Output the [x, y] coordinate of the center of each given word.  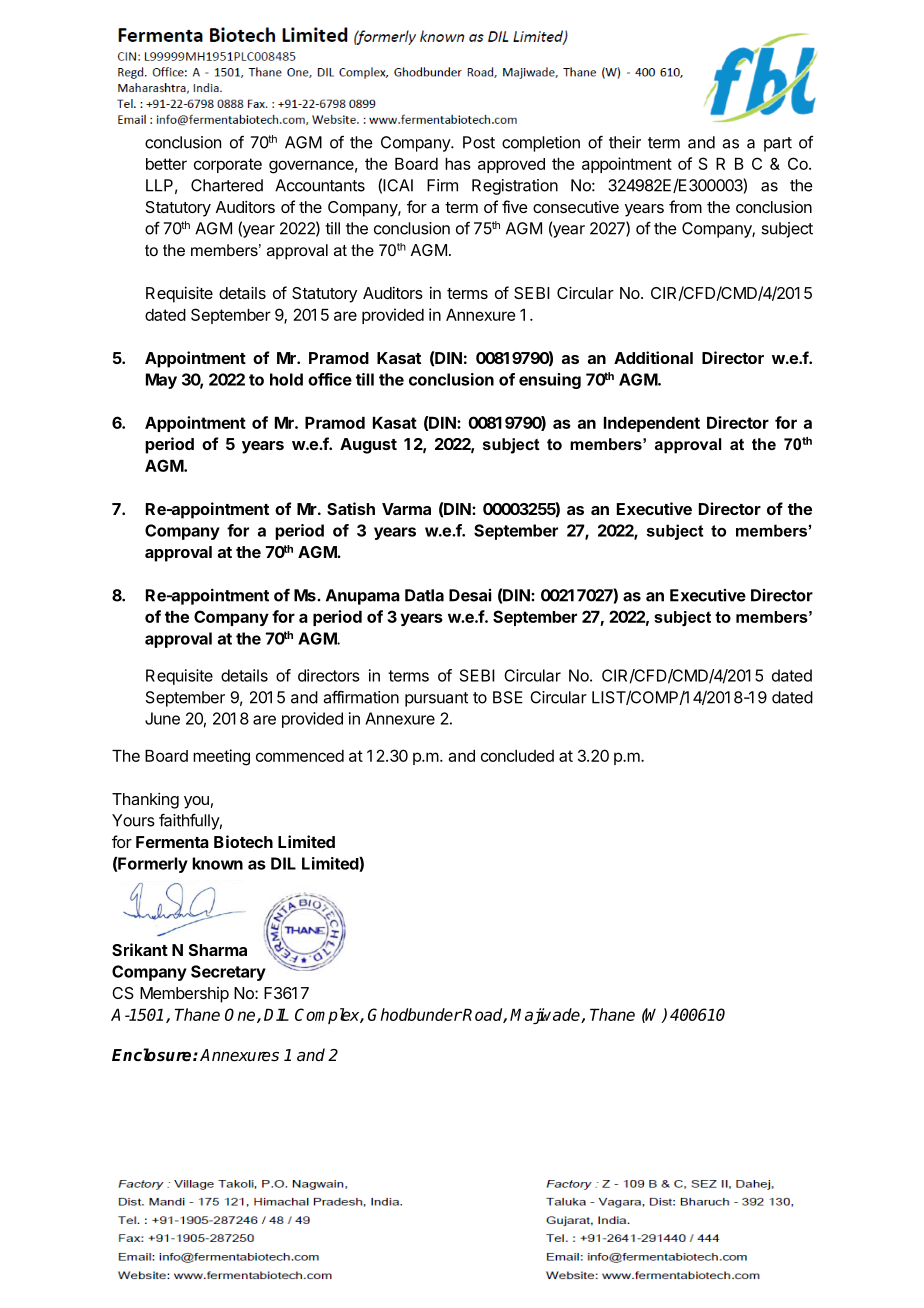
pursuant [436, 699]
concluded [517, 756]
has [458, 164]
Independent [652, 424]
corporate [228, 165]
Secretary [228, 973]
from [685, 206]
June [162, 718]
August [368, 446]
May [161, 381]
